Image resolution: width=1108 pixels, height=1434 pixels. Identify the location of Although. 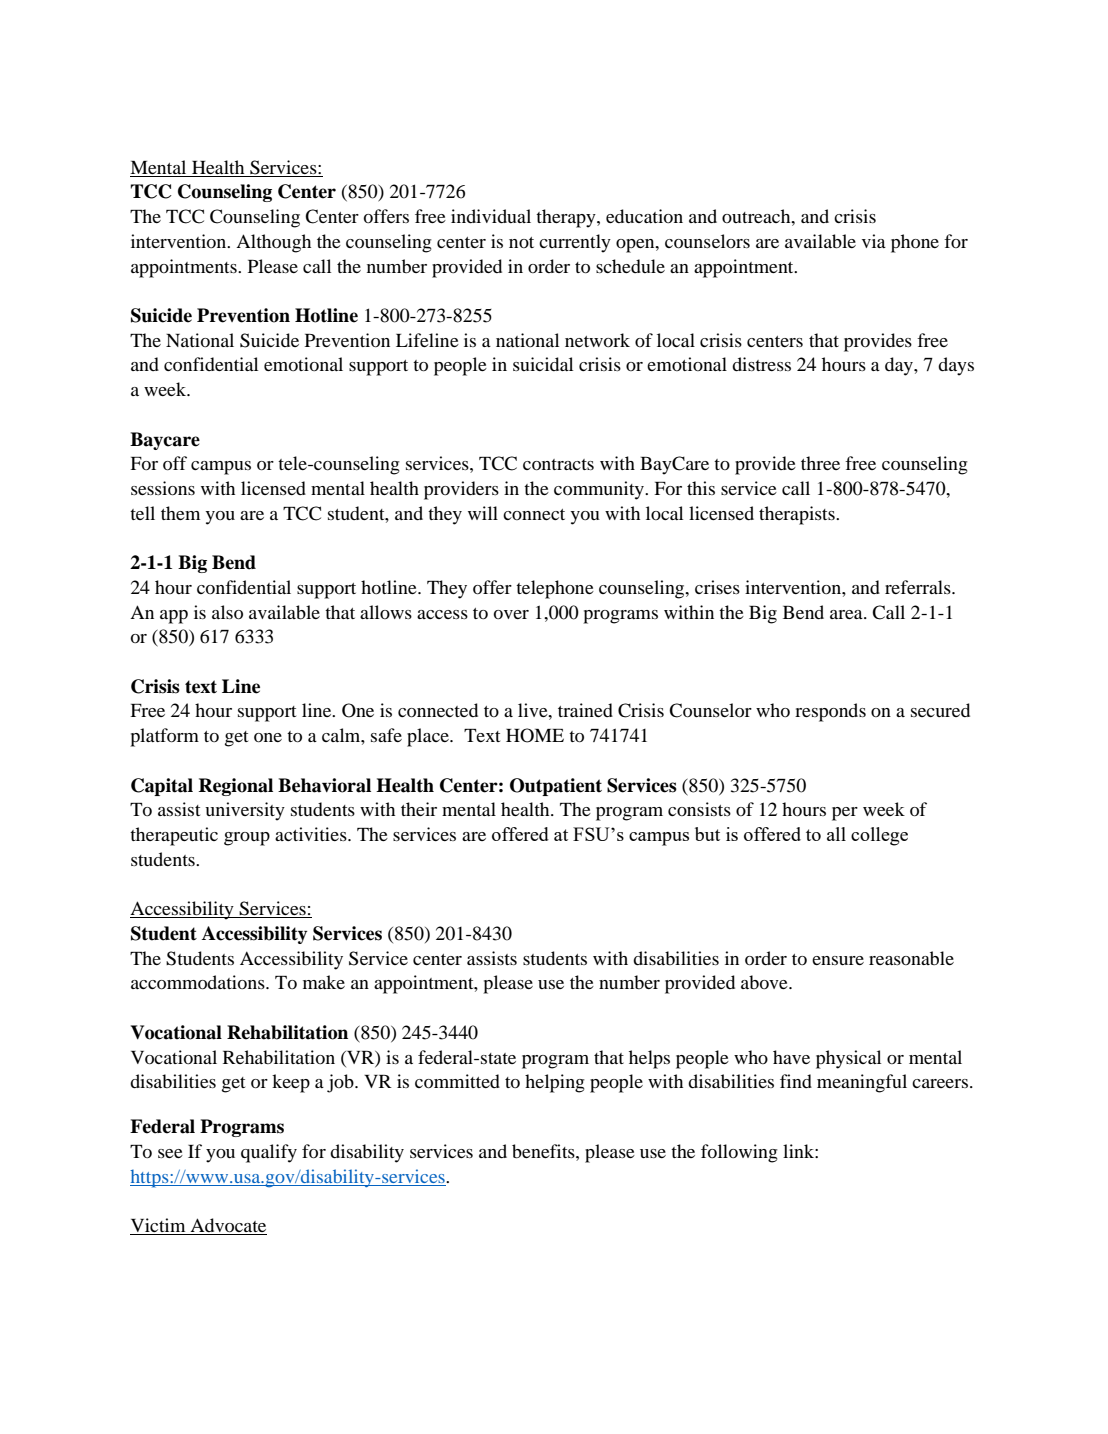
(273, 243).
